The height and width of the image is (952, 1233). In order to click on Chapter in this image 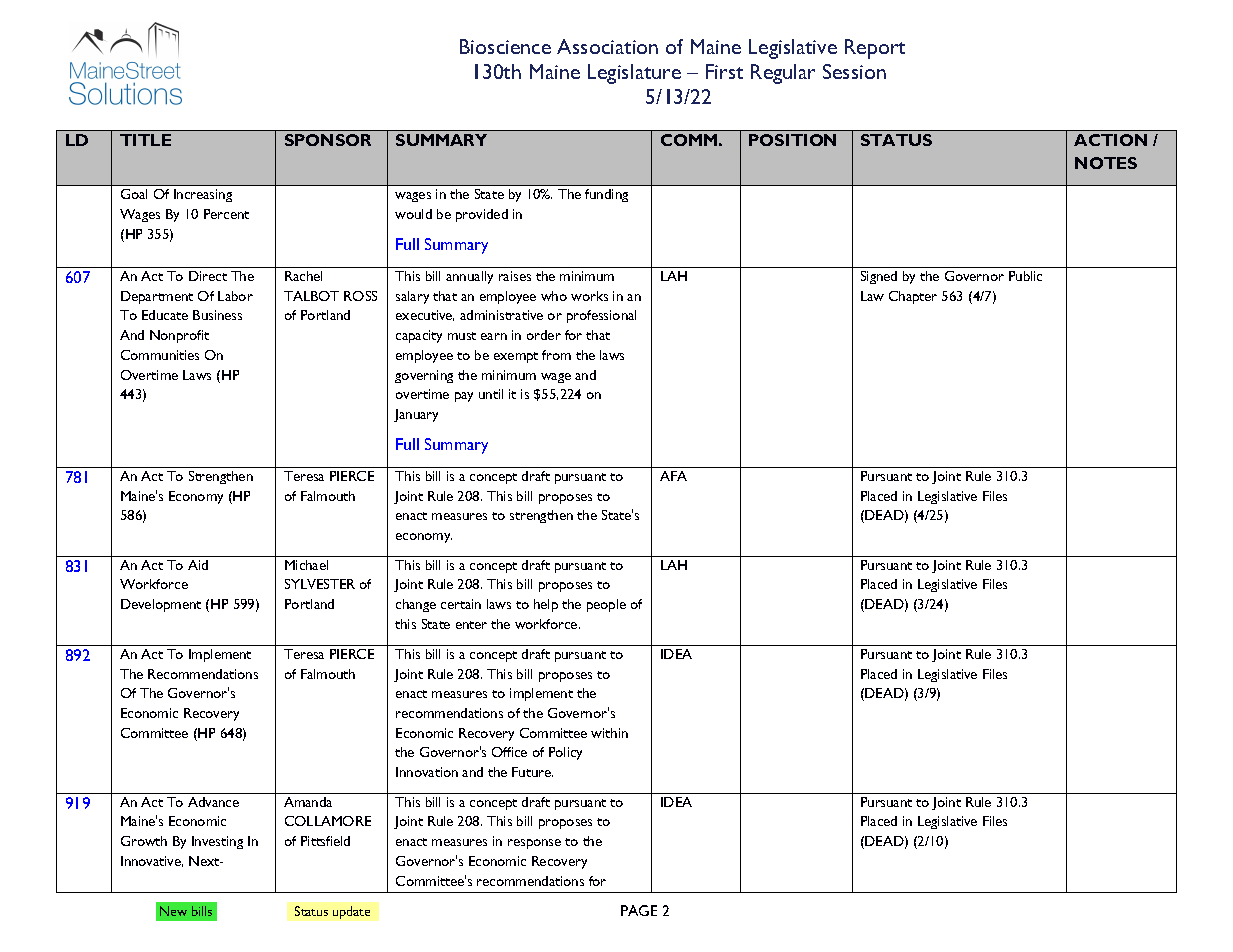, I will do `click(913, 297)`.
